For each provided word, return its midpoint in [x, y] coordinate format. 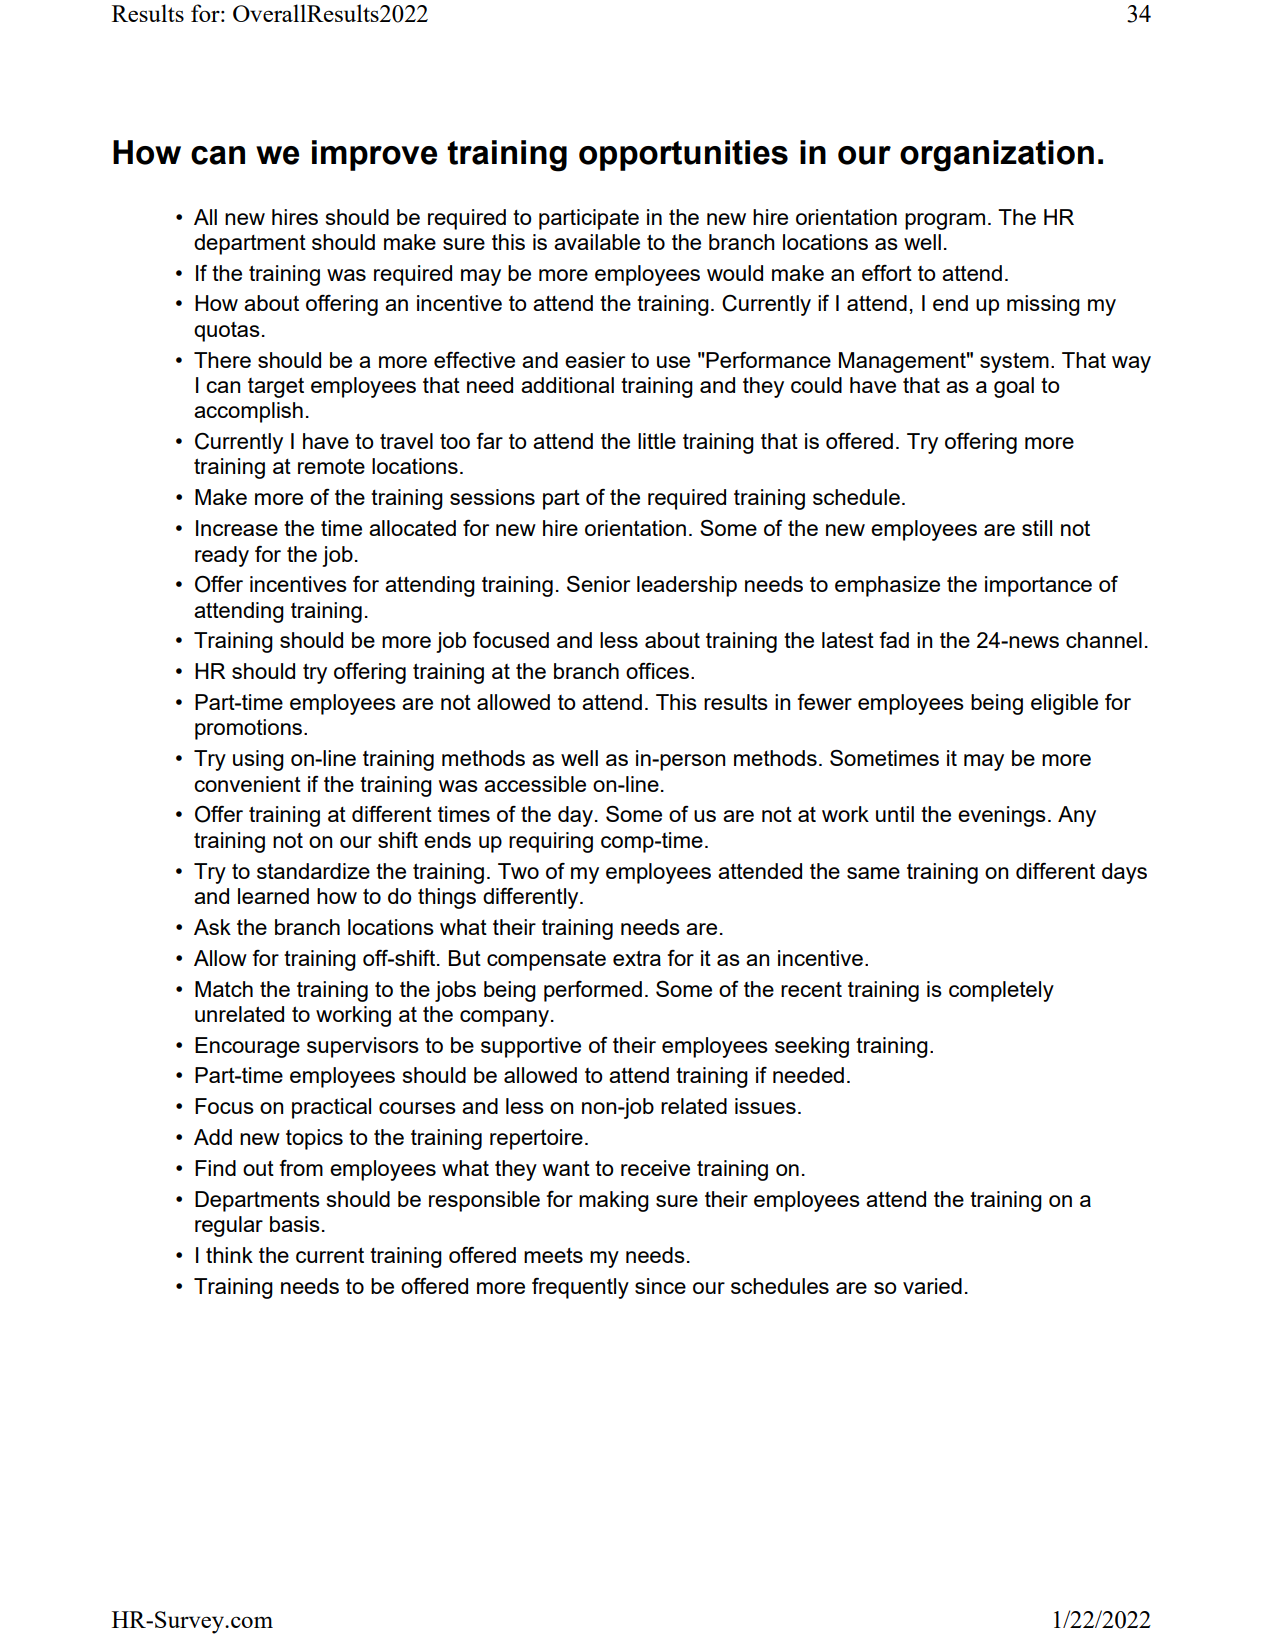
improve [374, 155]
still [1037, 528]
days [1124, 873]
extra [637, 958]
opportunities [683, 155]
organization [997, 156]
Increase [237, 528]
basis [295, 1224]
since [660, 1286]
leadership [687, 586]
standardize [313, 871]
